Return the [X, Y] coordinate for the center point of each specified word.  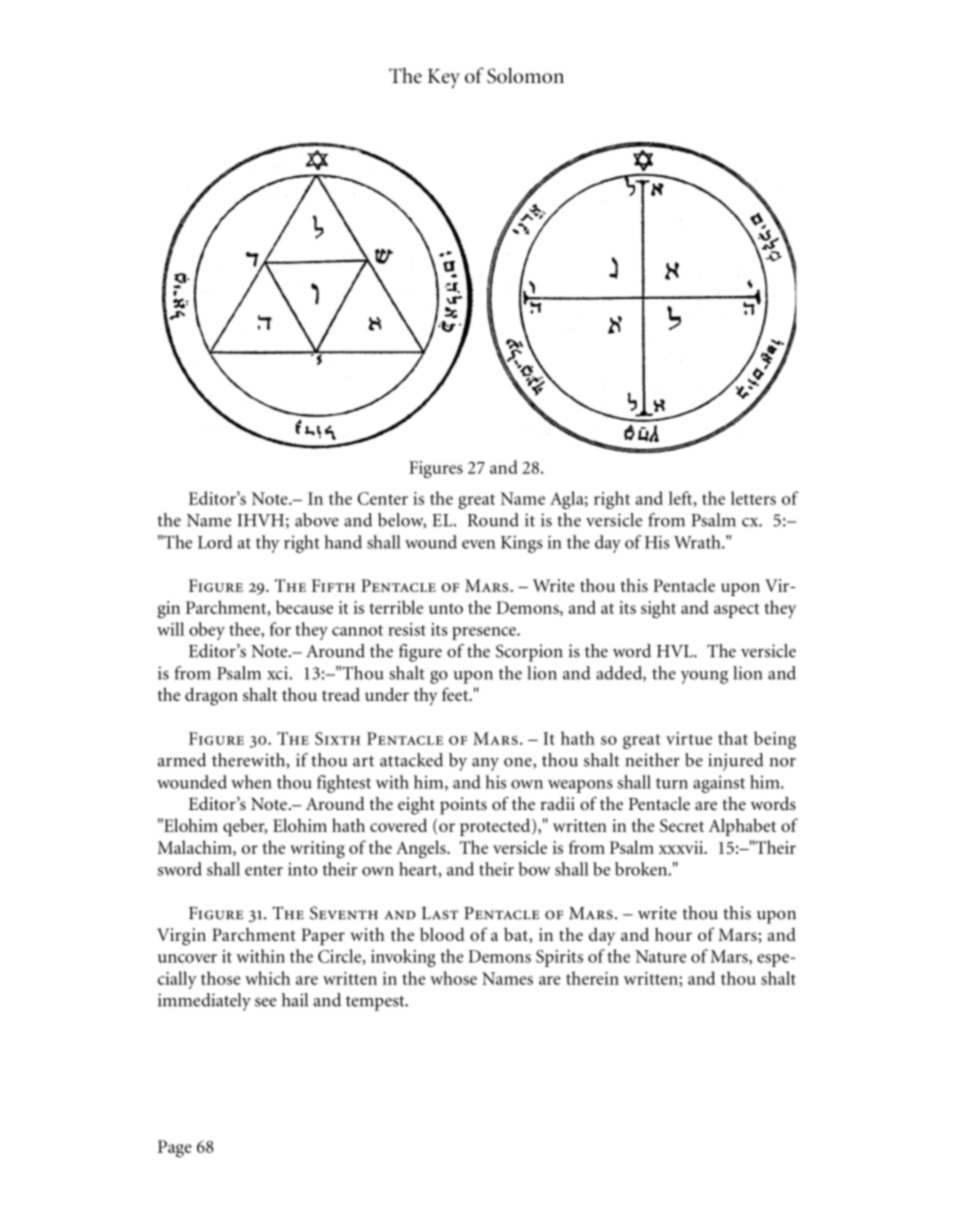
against [719, 784]
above [317, 520]
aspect [736, 610]
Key [444, 78]
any [485, 764]
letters [753, 498]
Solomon [525, 75]
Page [175, 1149]
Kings [521, 544]
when [251, 782]
